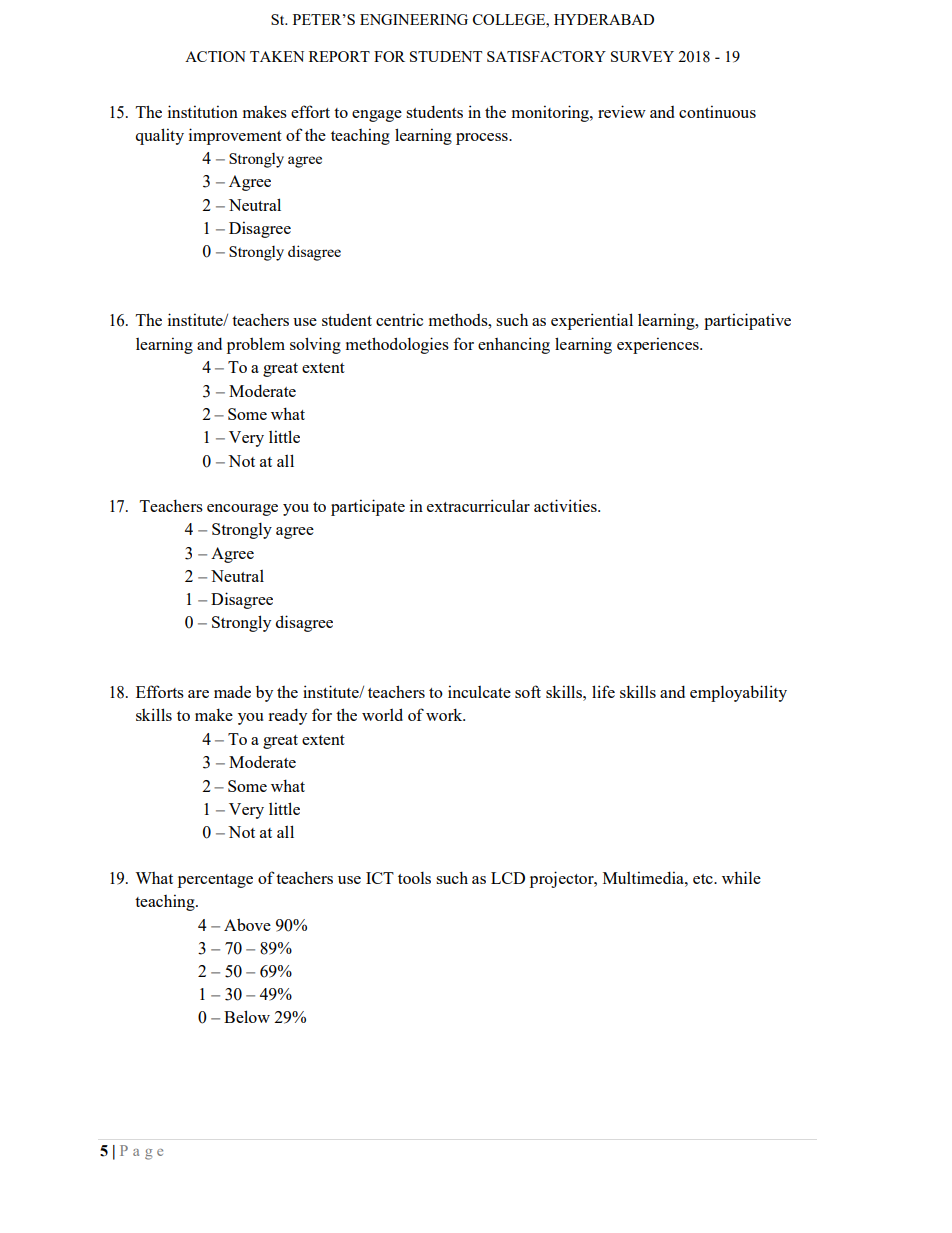 The image size is (952, 1233). Describe the element at coordinates (704, 879) in the screenshot. I see `etc` at that location.
